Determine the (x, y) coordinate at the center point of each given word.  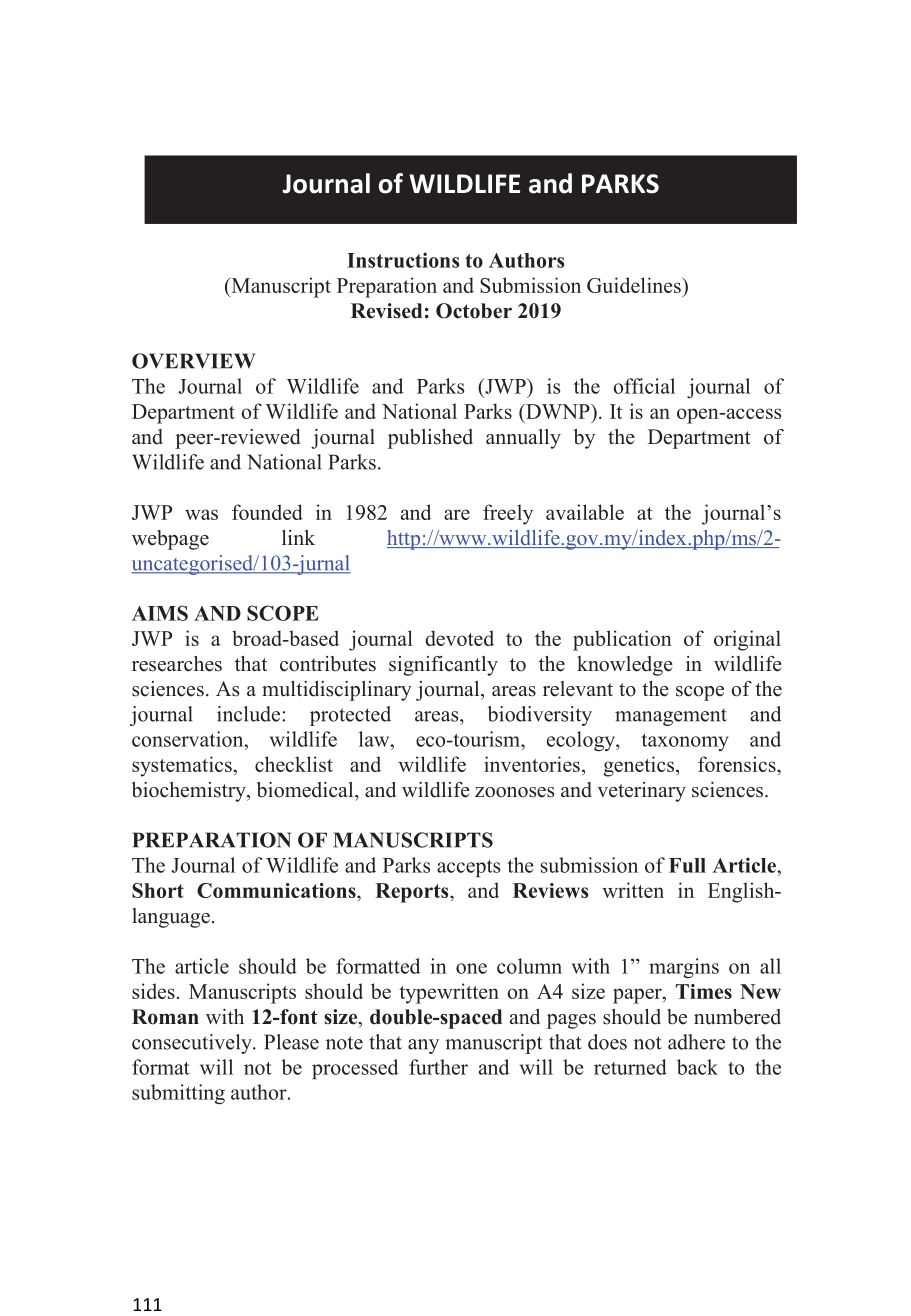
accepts (468, 868)
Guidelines (635, 285)
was (201, 514)
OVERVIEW (193, 361)
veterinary (641, 792)
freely (508, 514)
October (474, 311)
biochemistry (190, 792)
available (585, 512)
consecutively (193, 1044)
